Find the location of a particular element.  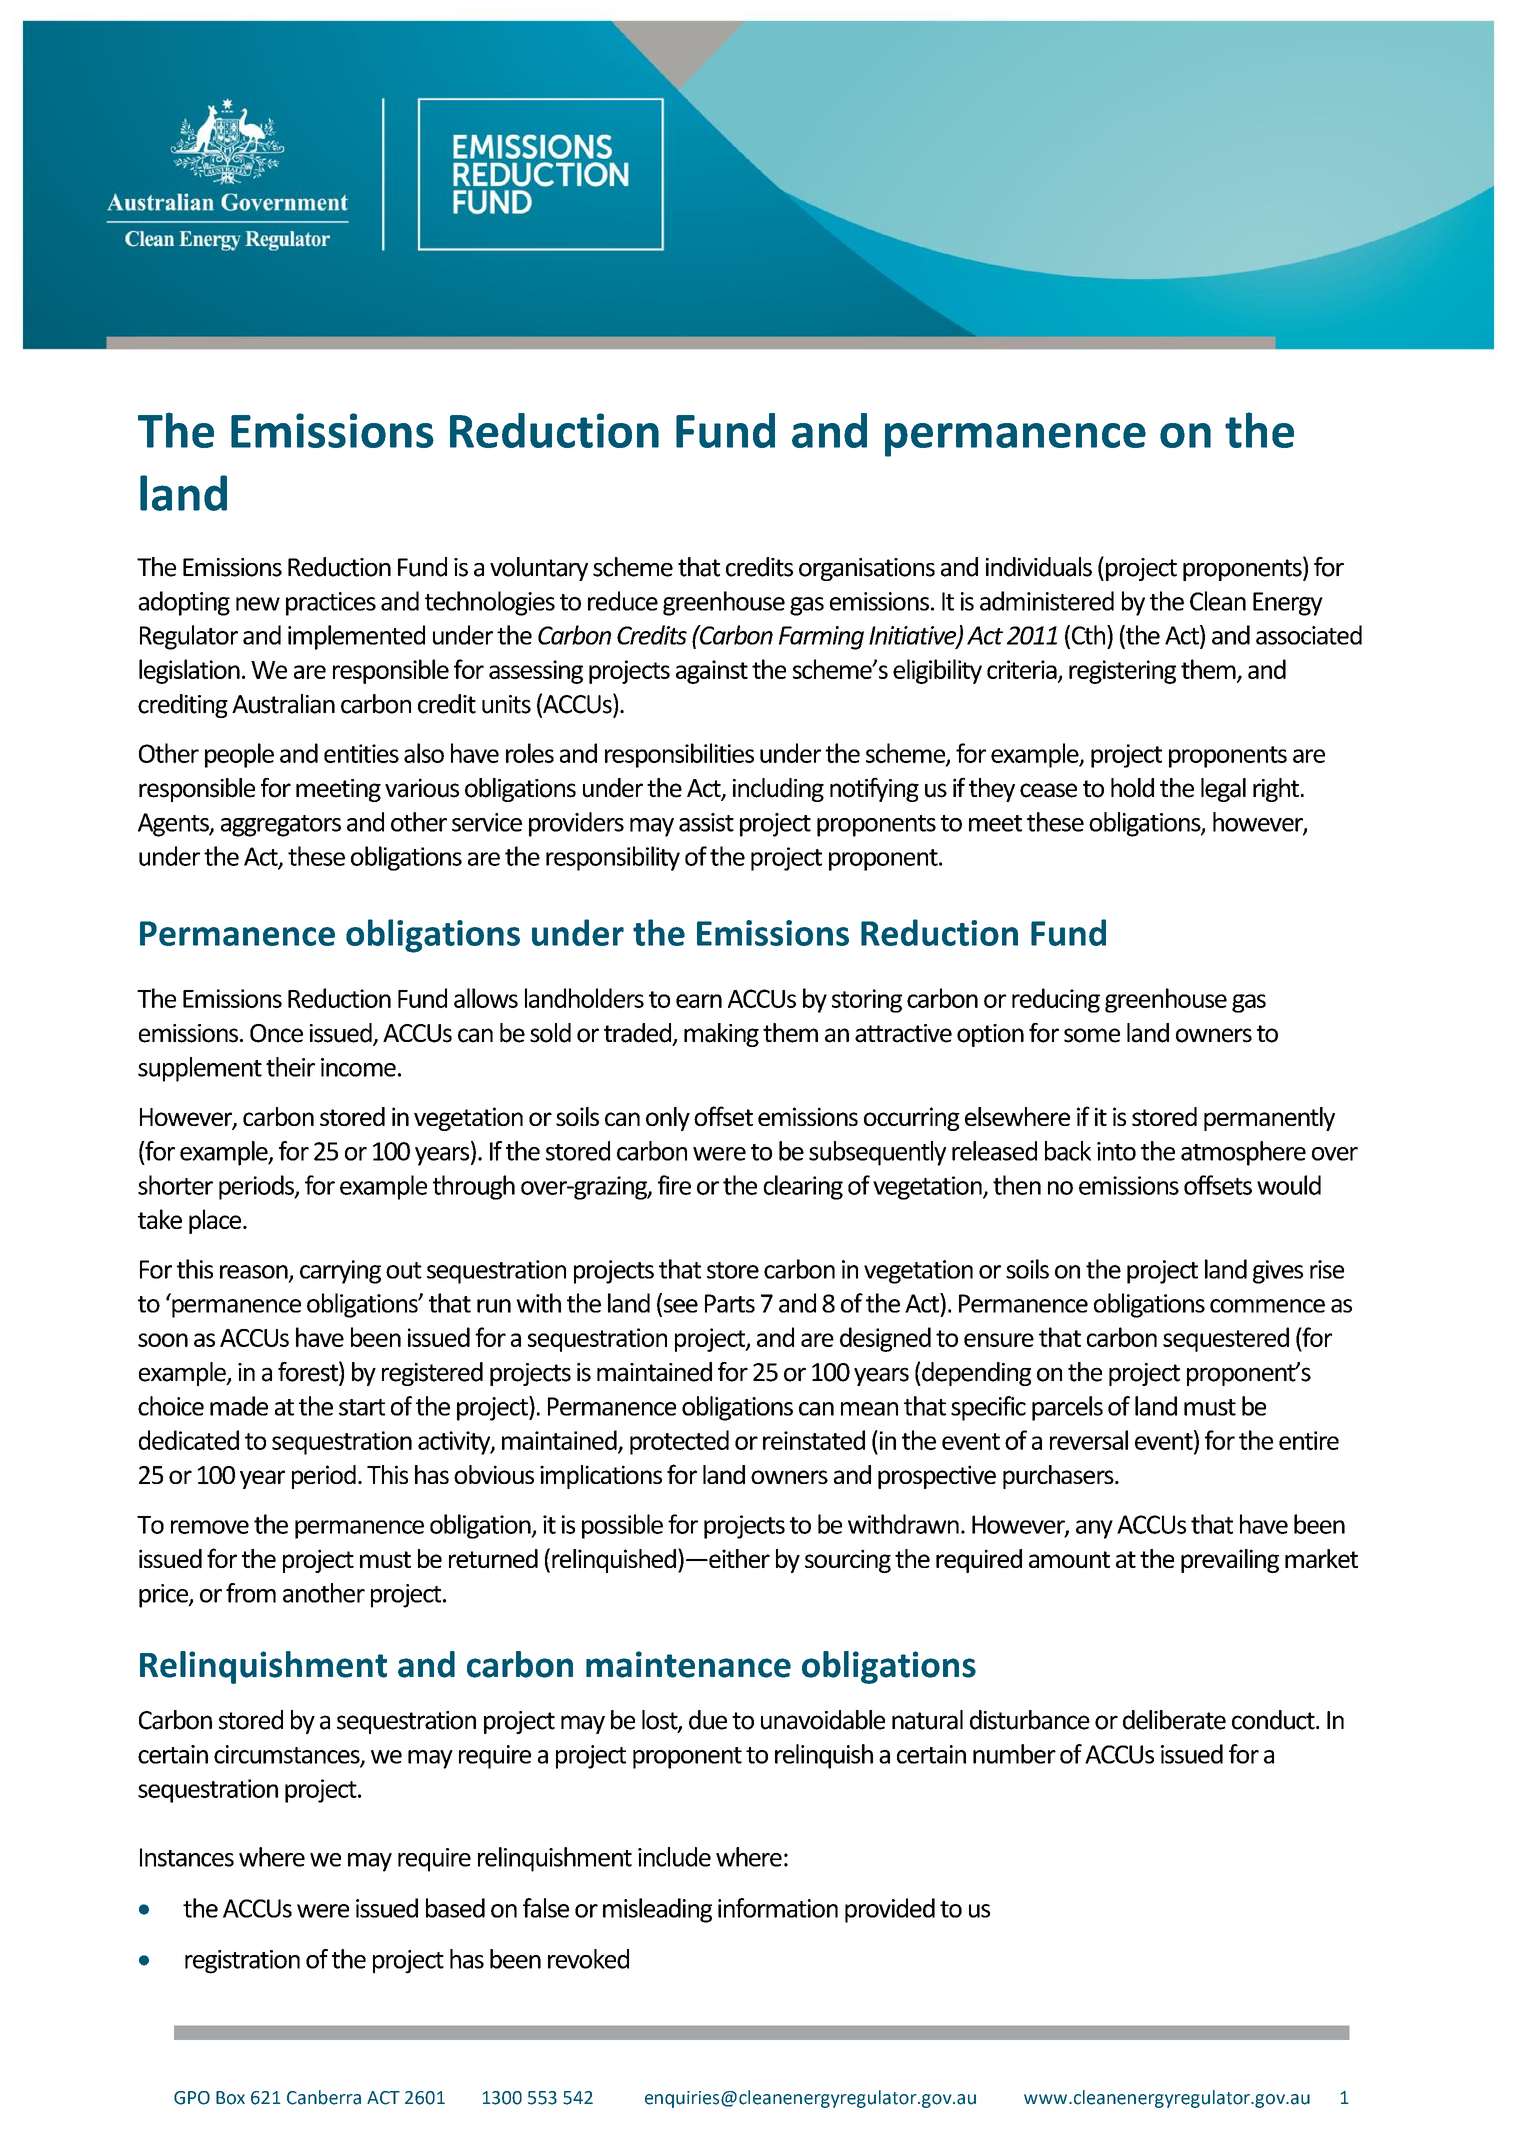

from is located at coordinates (251, 1593).
